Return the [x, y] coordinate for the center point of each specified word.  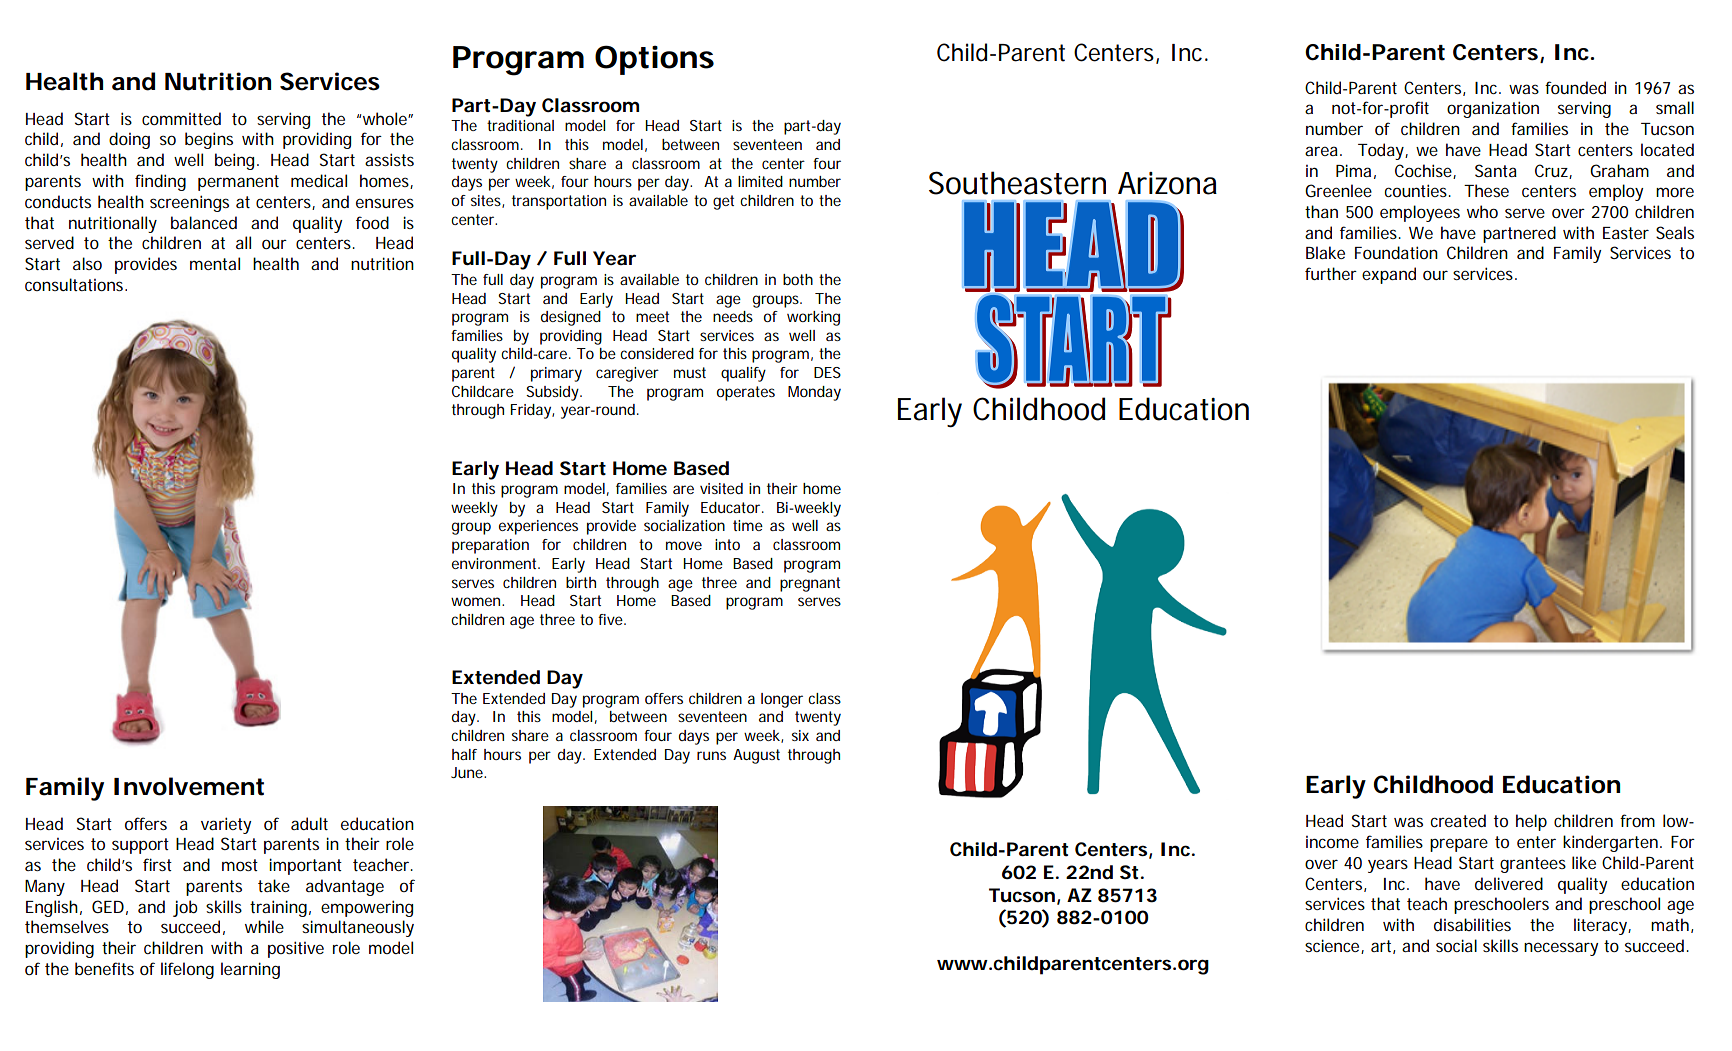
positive [296, 949]
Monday [814, 393]
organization [1493, 109]
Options [654, 60]
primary [556, 374]
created [1458, 820]
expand [1389, 275]
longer [782, 700]
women [475, 601]
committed [181, 118]
